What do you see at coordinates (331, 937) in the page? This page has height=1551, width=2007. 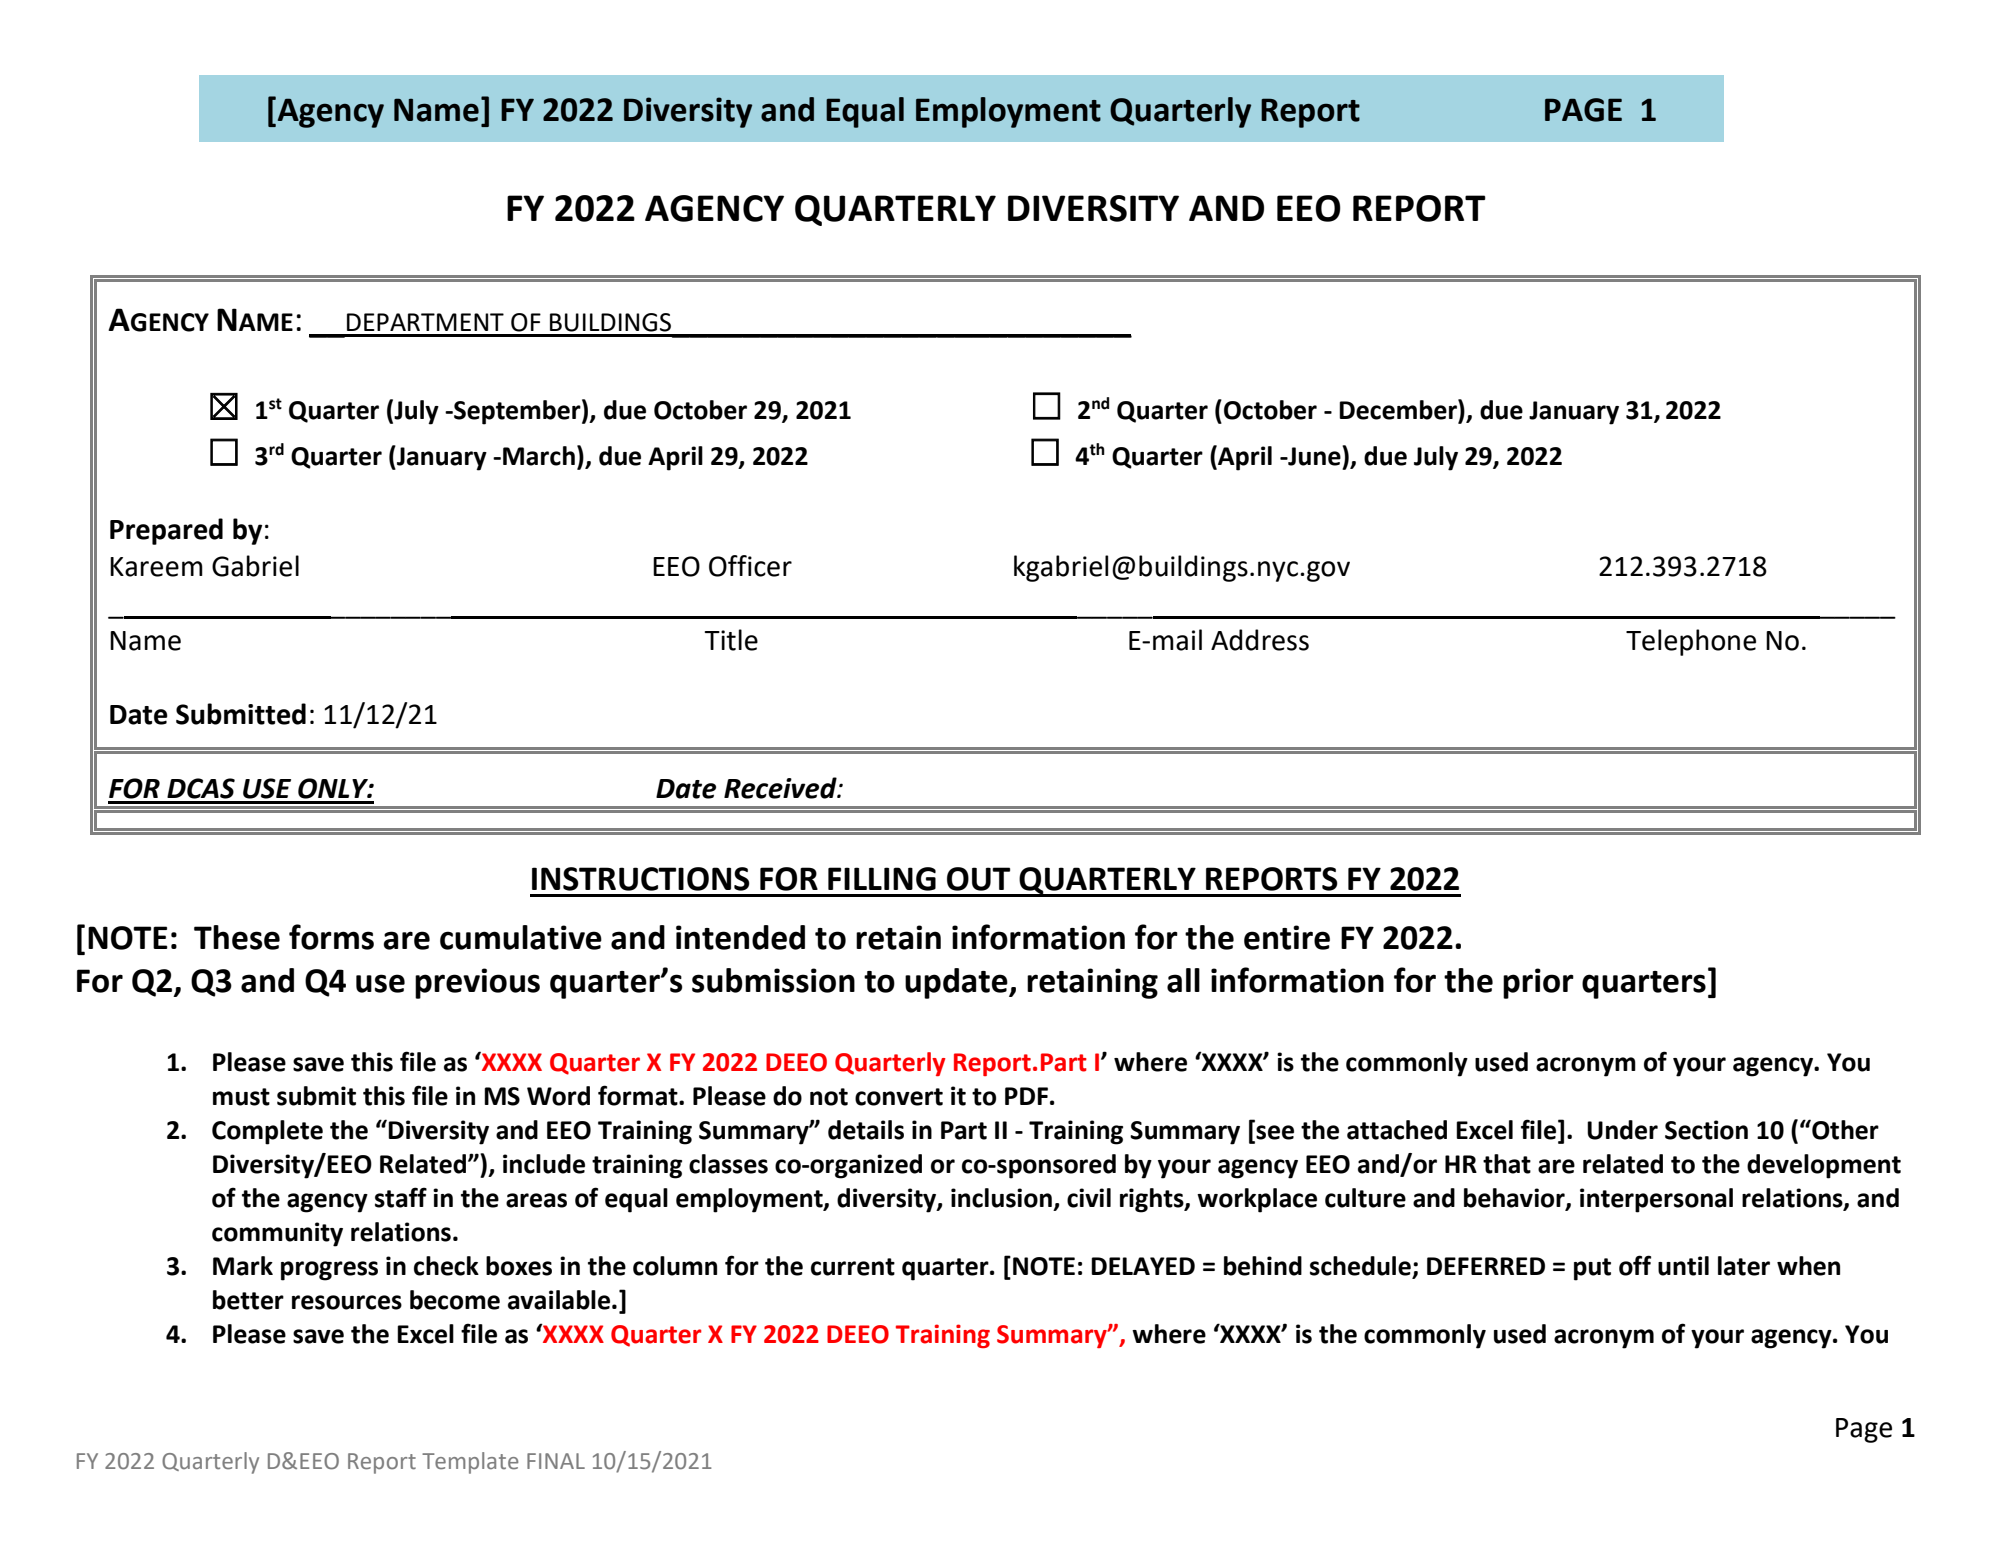 I see `forms` at bounding box center [331, 937].
